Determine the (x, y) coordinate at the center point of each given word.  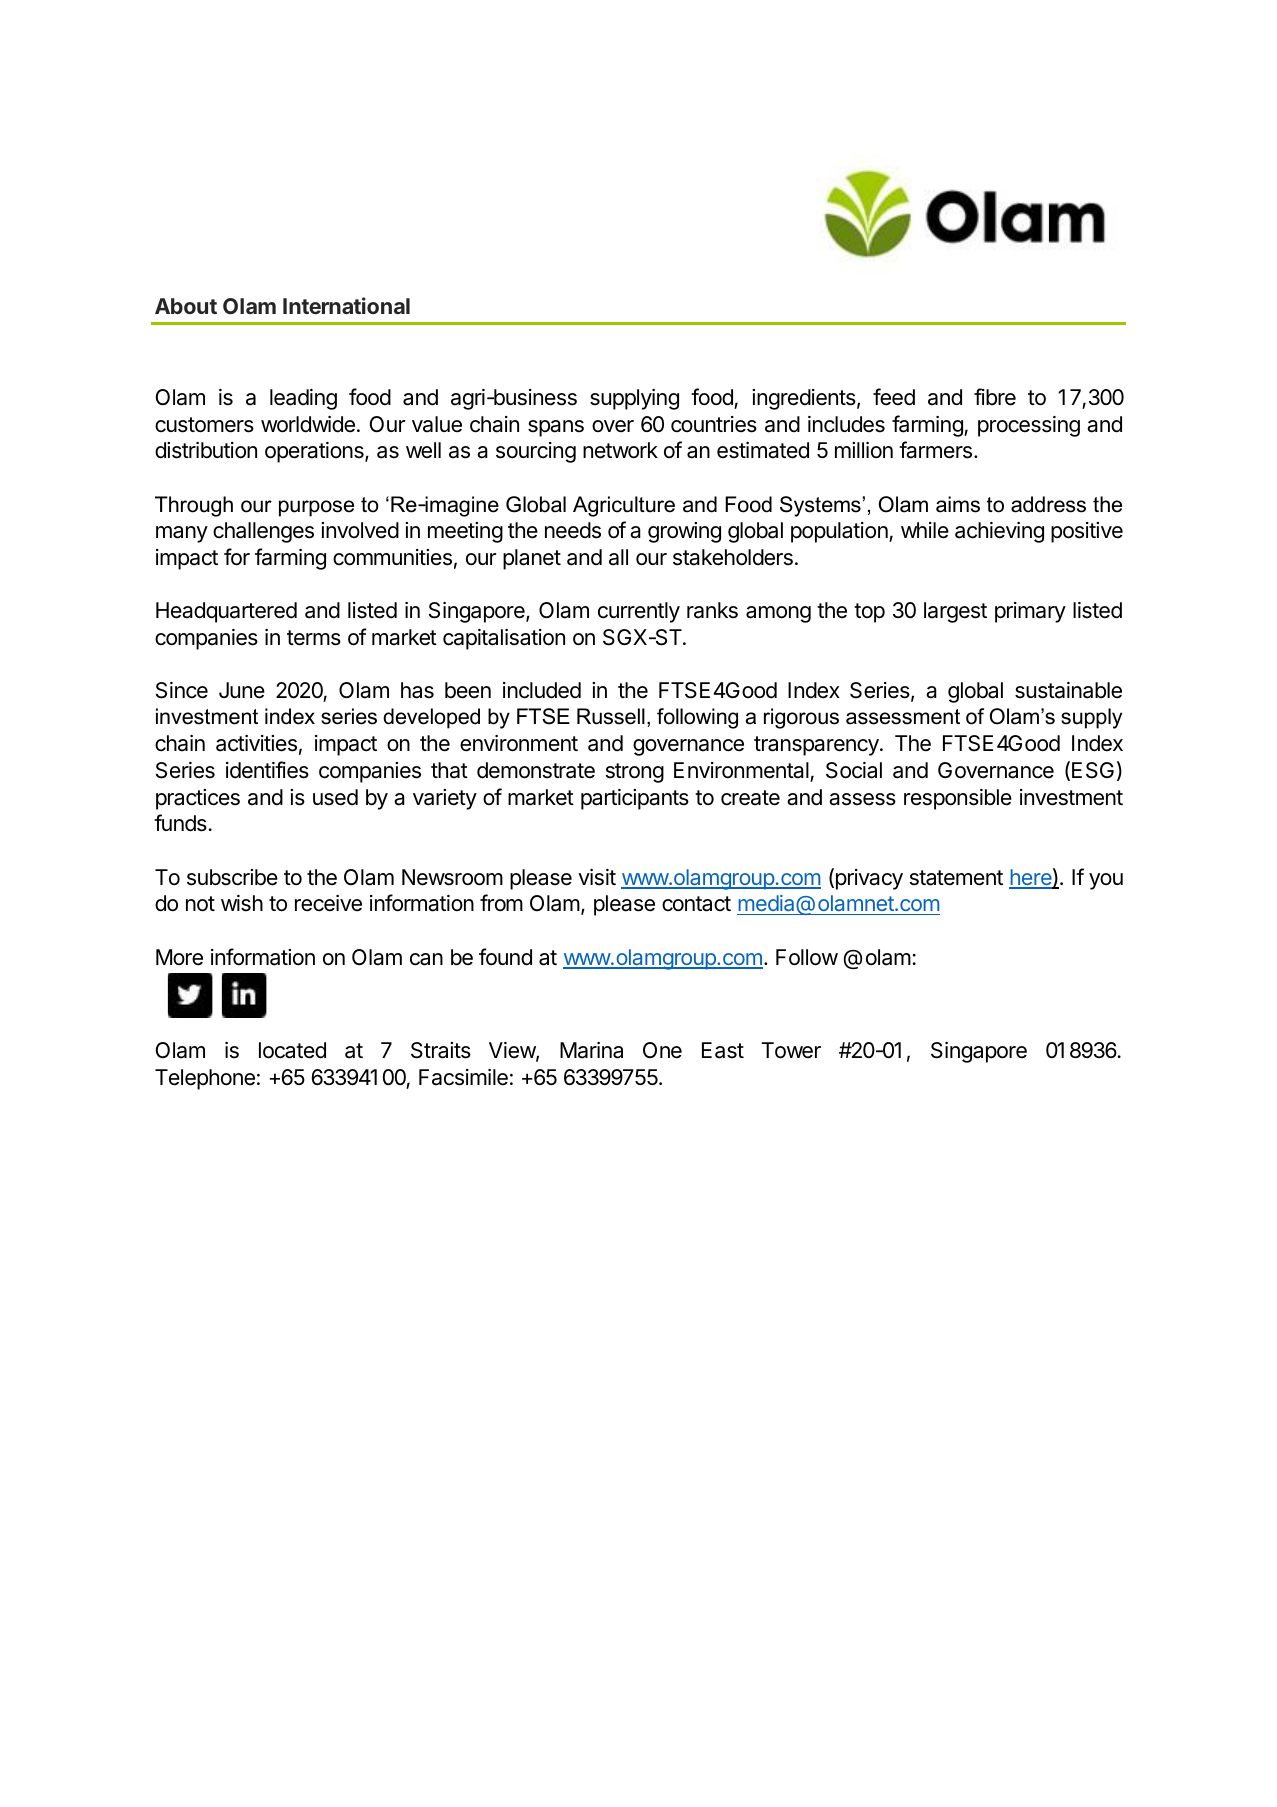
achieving (999, 532)
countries (714, 424)
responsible (958, 799)
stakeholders (733, 557)
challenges (263, 532)
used (335, 797)
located (292, 1050)
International (346, 305)
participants (635, 799)
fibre (995, 397)
